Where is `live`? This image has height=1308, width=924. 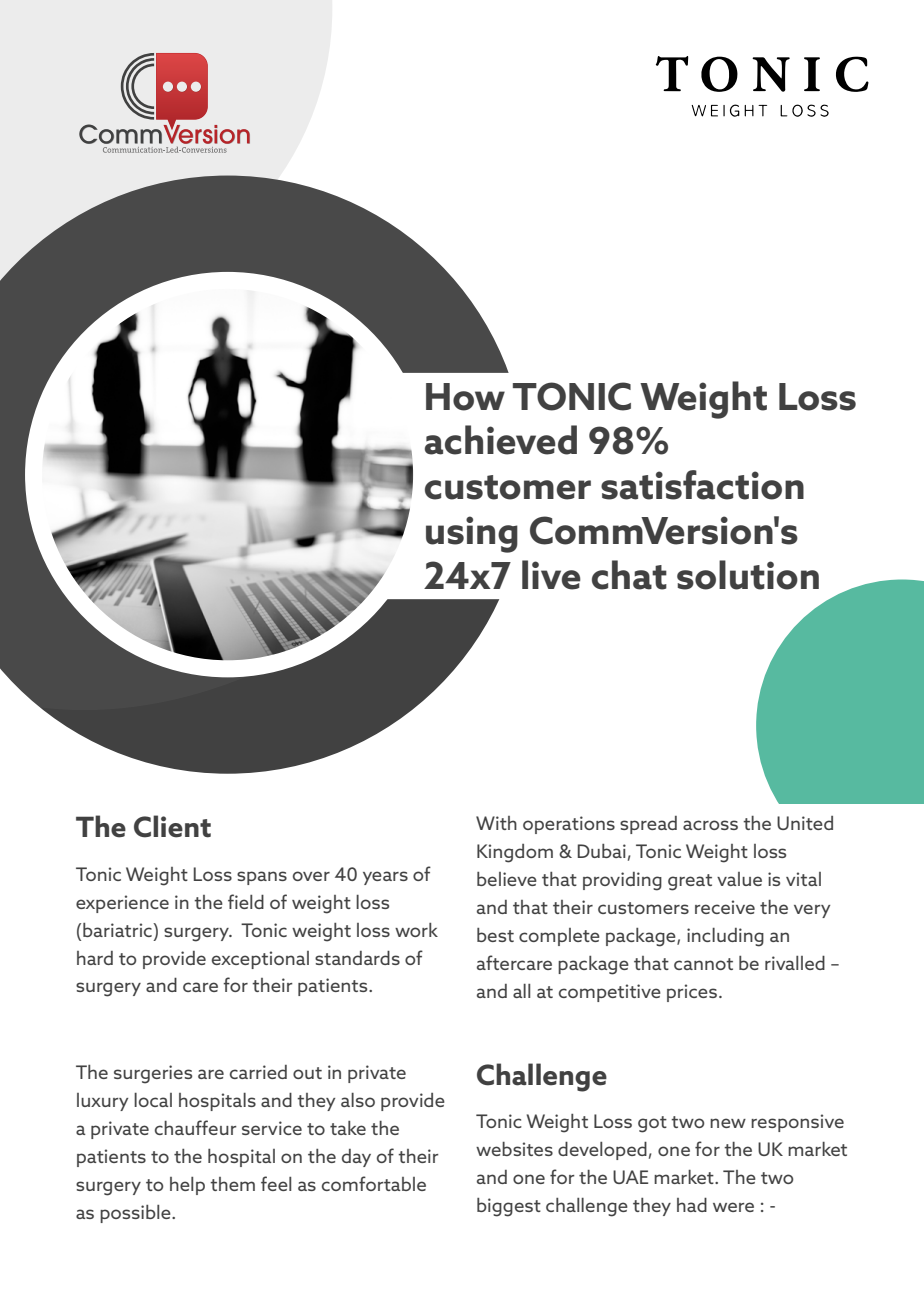 live is located at coordinates (551, 575).
